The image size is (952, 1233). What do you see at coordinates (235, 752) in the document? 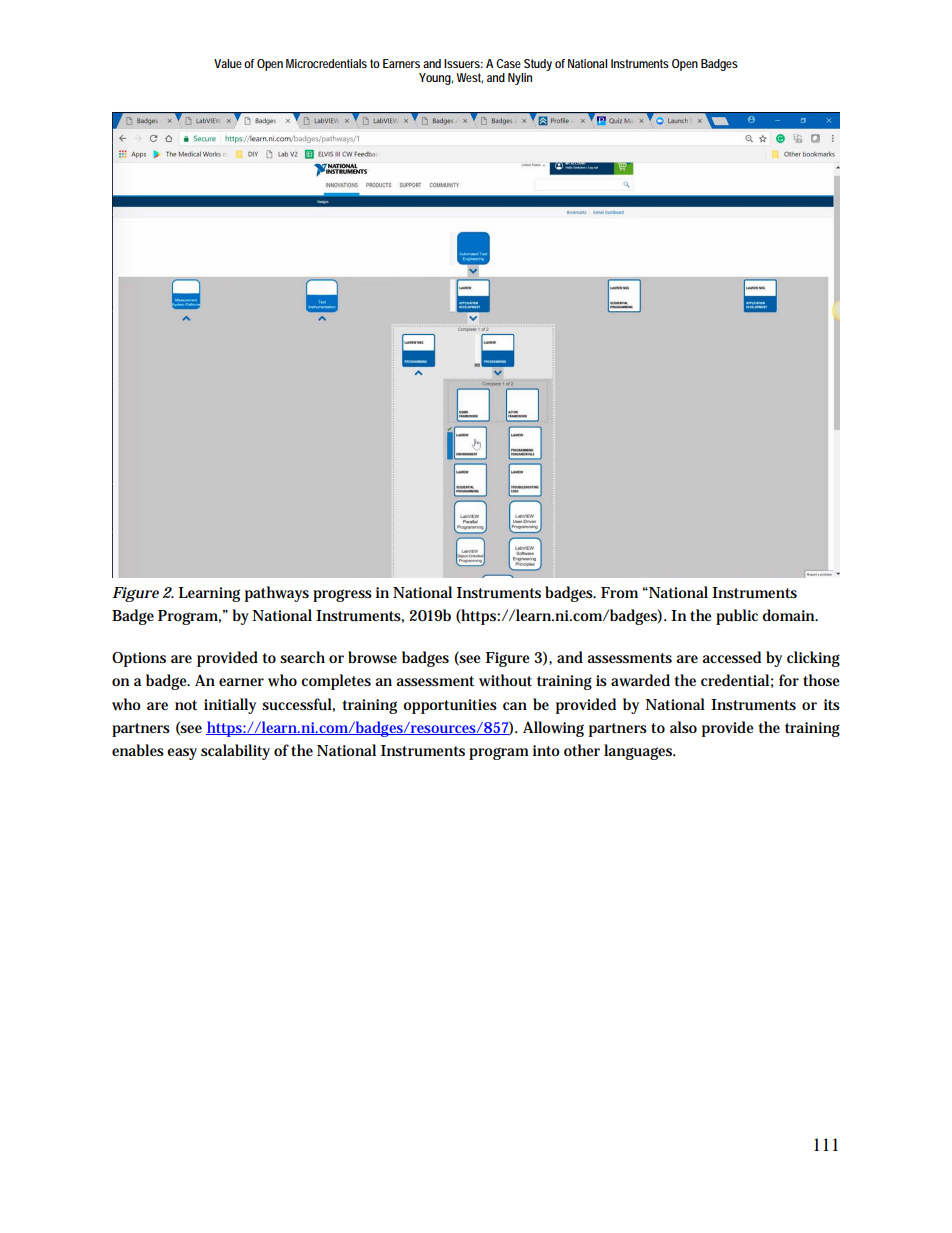
I see `scalability` at bounding box center [235, 752].
